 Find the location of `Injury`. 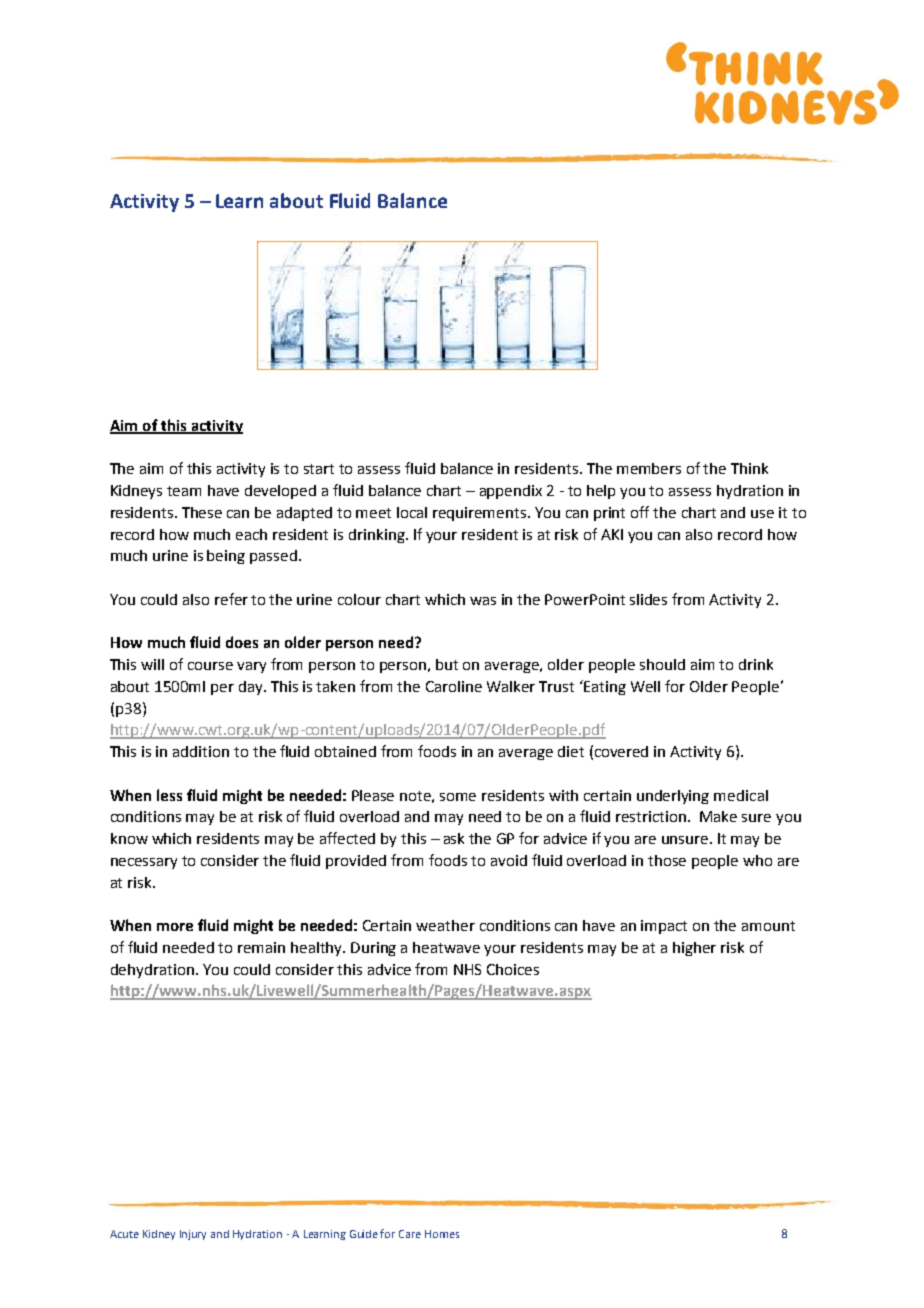

Injury is located at coordinates (193, 1235).
